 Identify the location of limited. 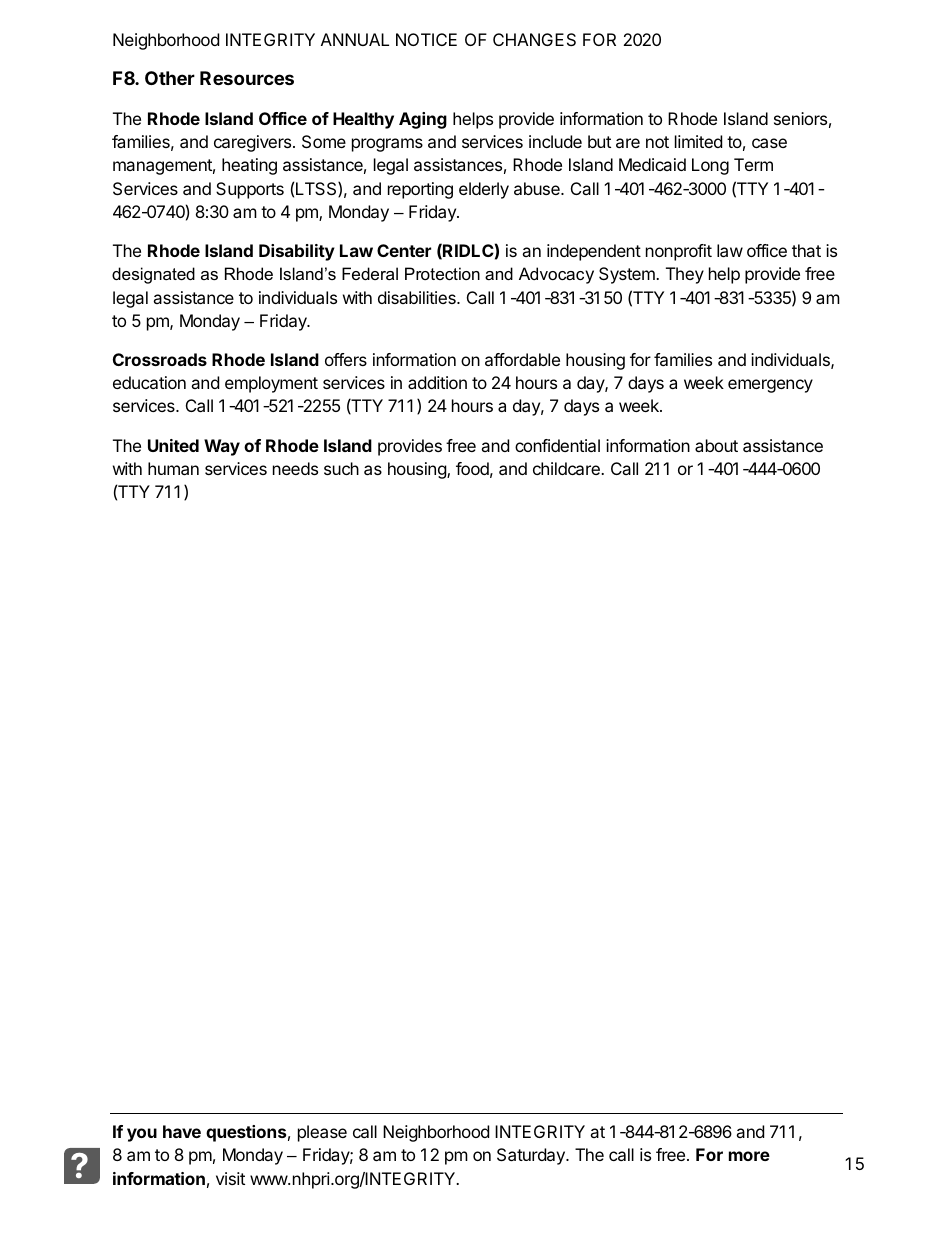
(698, 141).
